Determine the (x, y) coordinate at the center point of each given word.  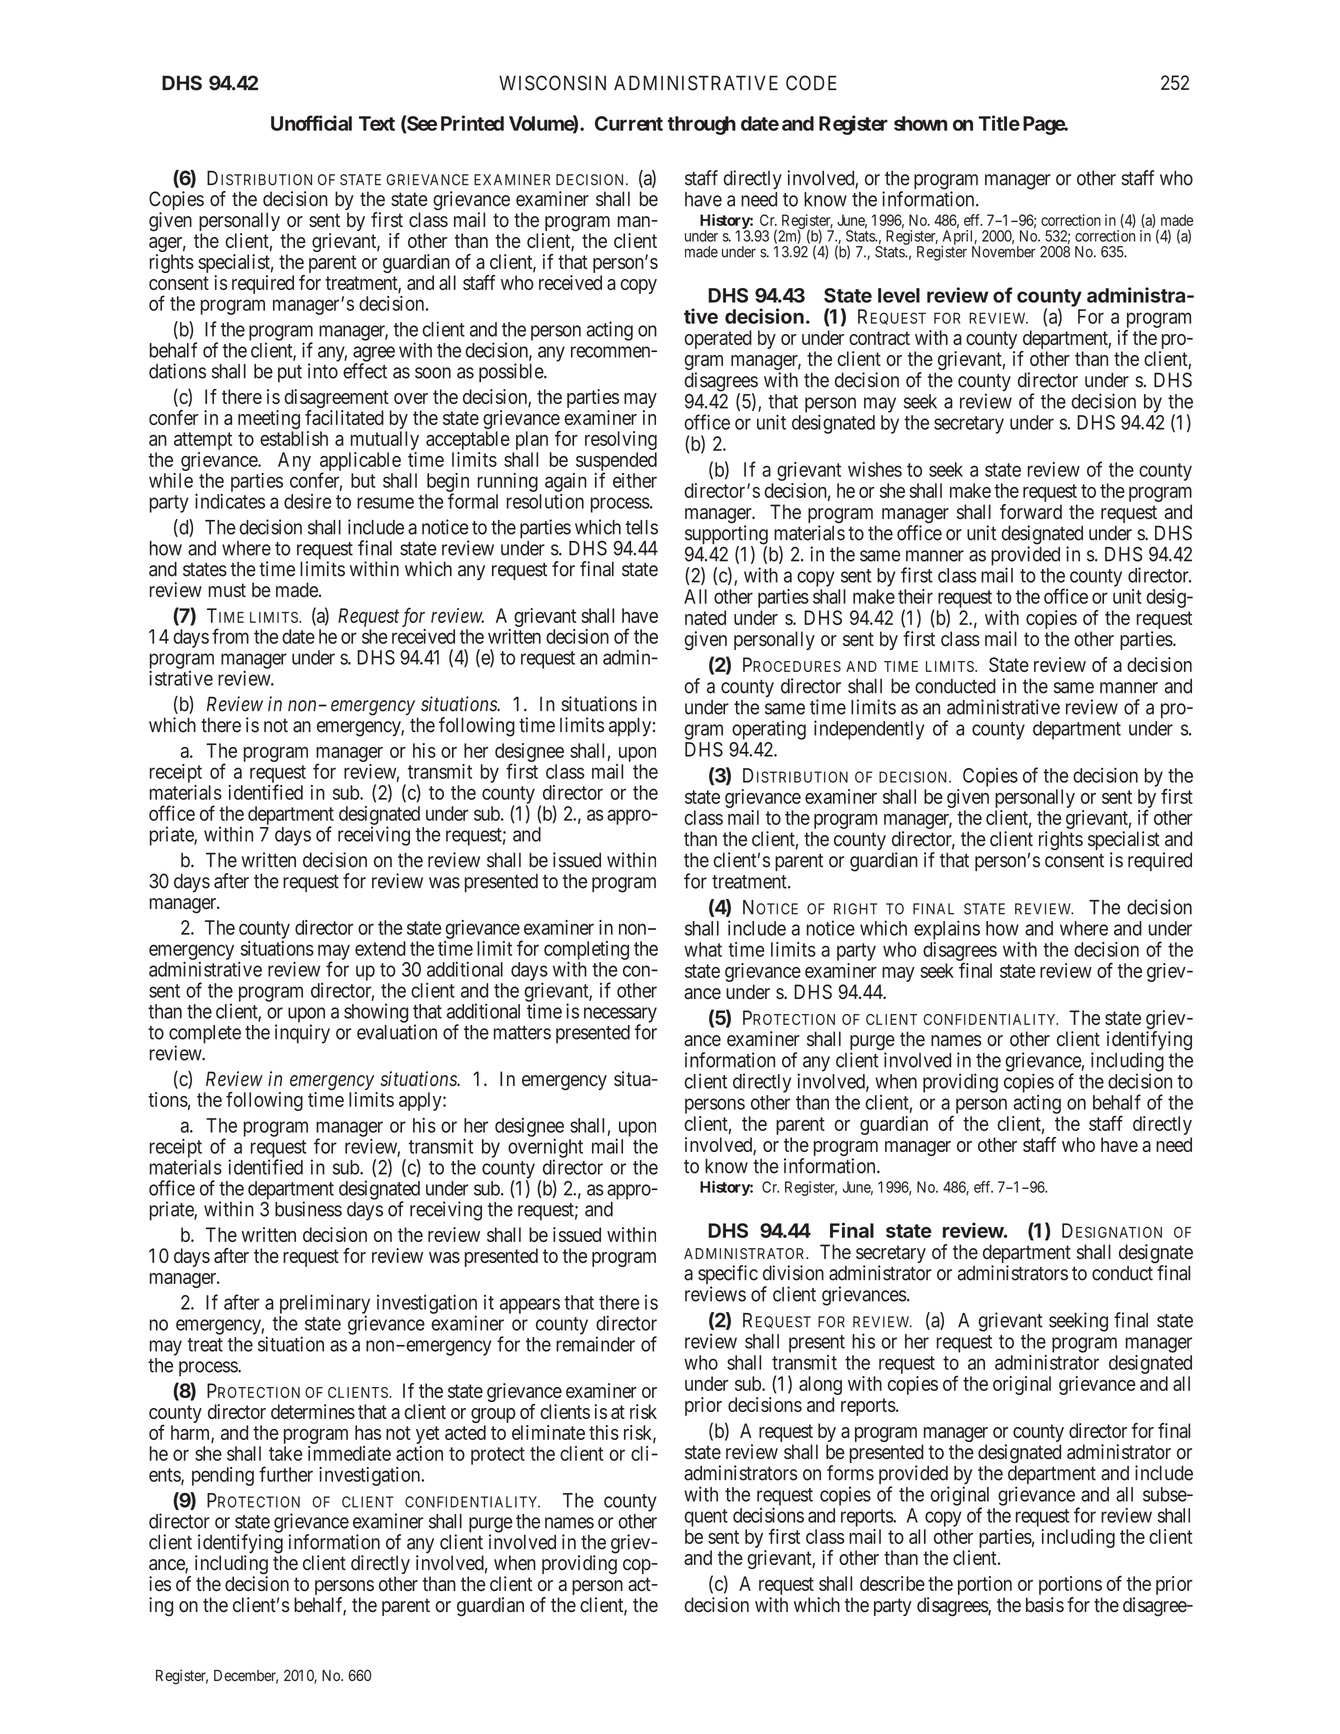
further (286, 1474)
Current (629, 123)
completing (586, 951)
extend (380, 948)
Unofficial (311, 123)
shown (920, 123)
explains (947, 930)
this (604, 1432)
